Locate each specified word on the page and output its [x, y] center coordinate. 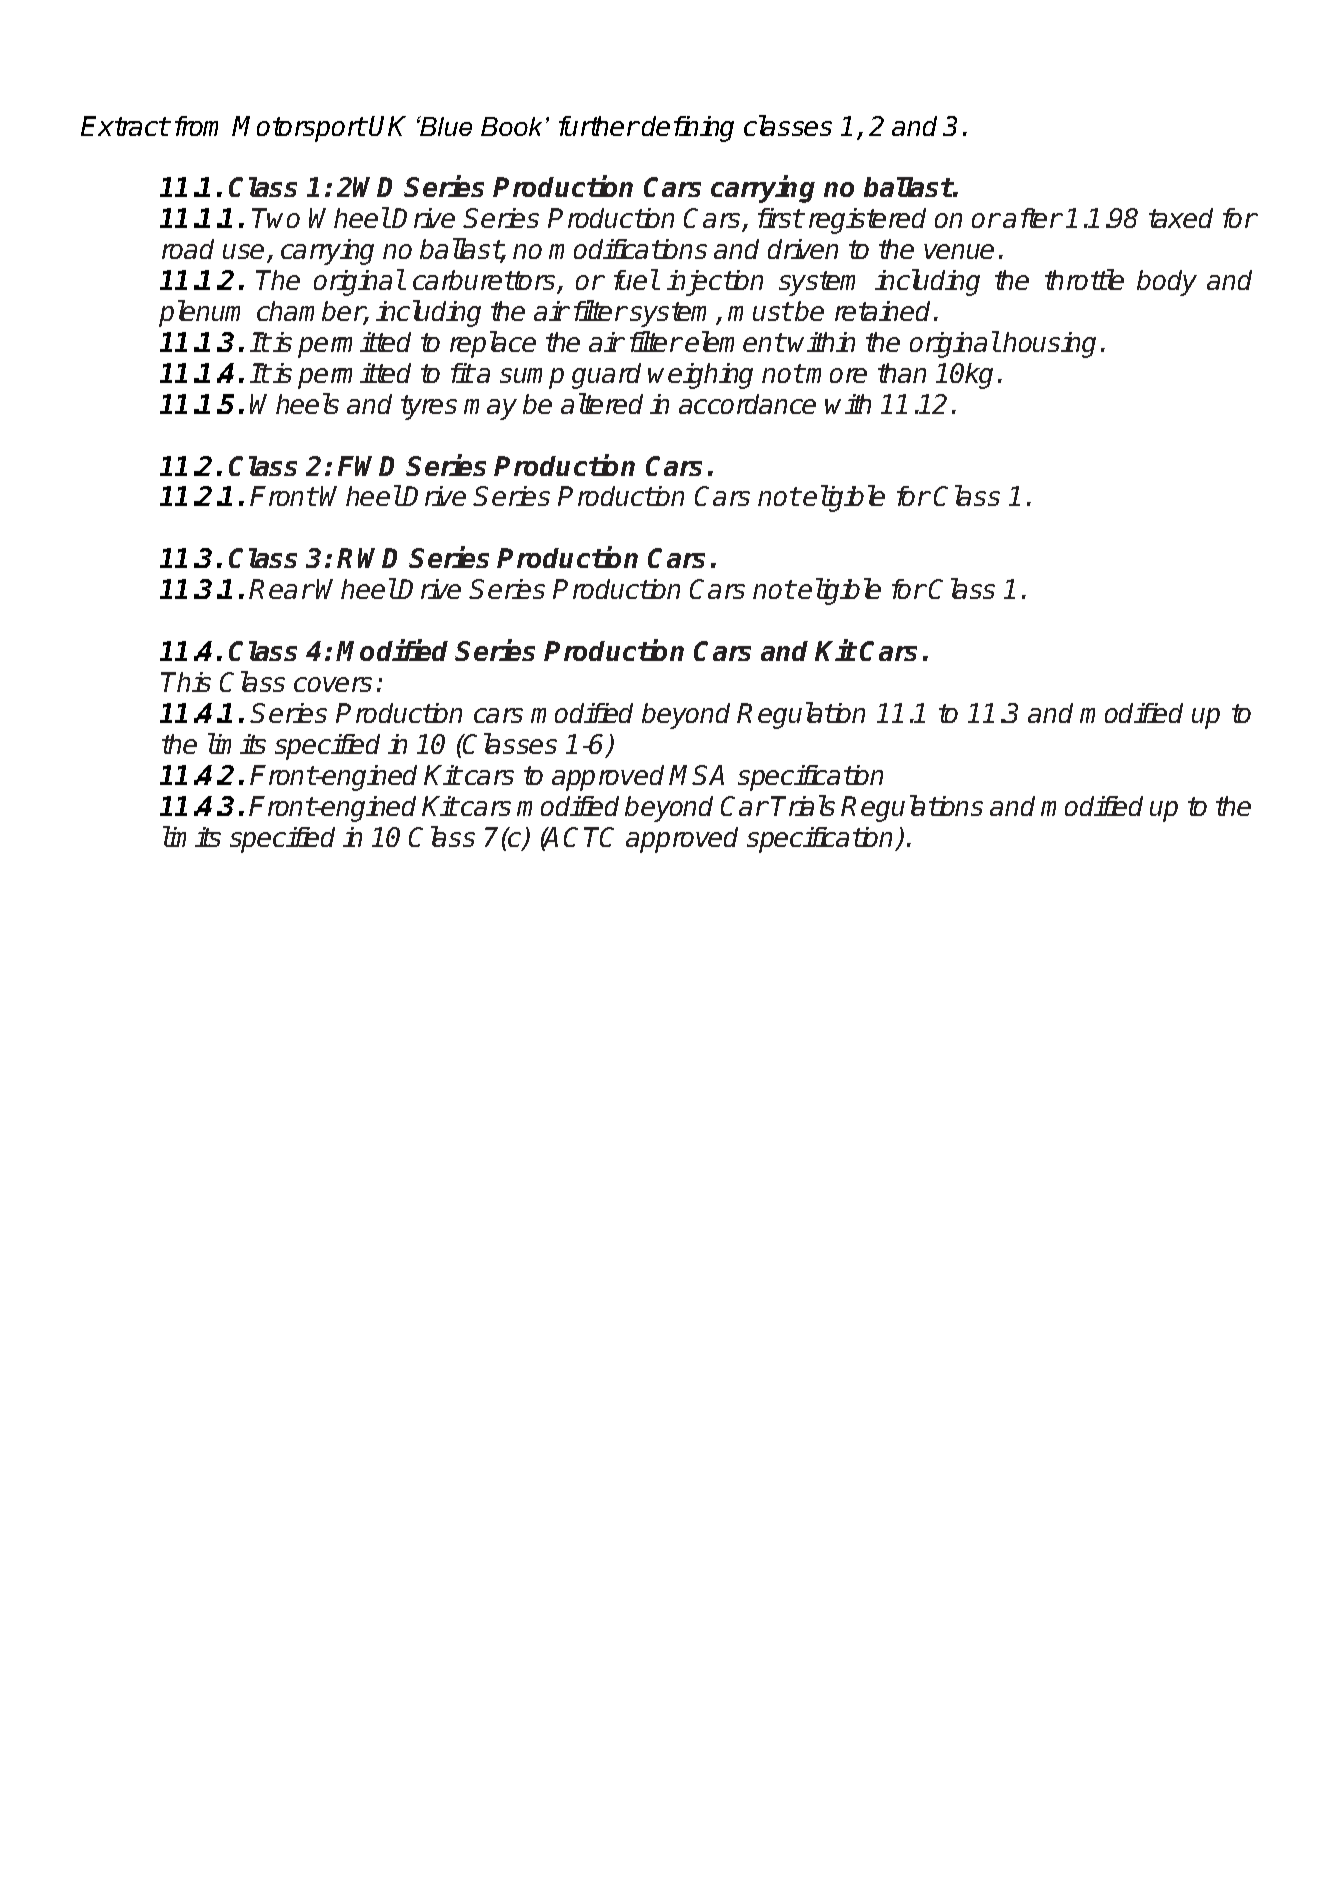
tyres [429, 407]
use [245, 253]
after [1032, 218]
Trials [803, 805]
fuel [636, 279]
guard [606, 376]
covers [333, 684]
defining [688, 129]
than [902, 373]
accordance [747, 404]
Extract [125, 126]
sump [532, 378]
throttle [1084, 279]
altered [602, 403]
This [186, 682]
